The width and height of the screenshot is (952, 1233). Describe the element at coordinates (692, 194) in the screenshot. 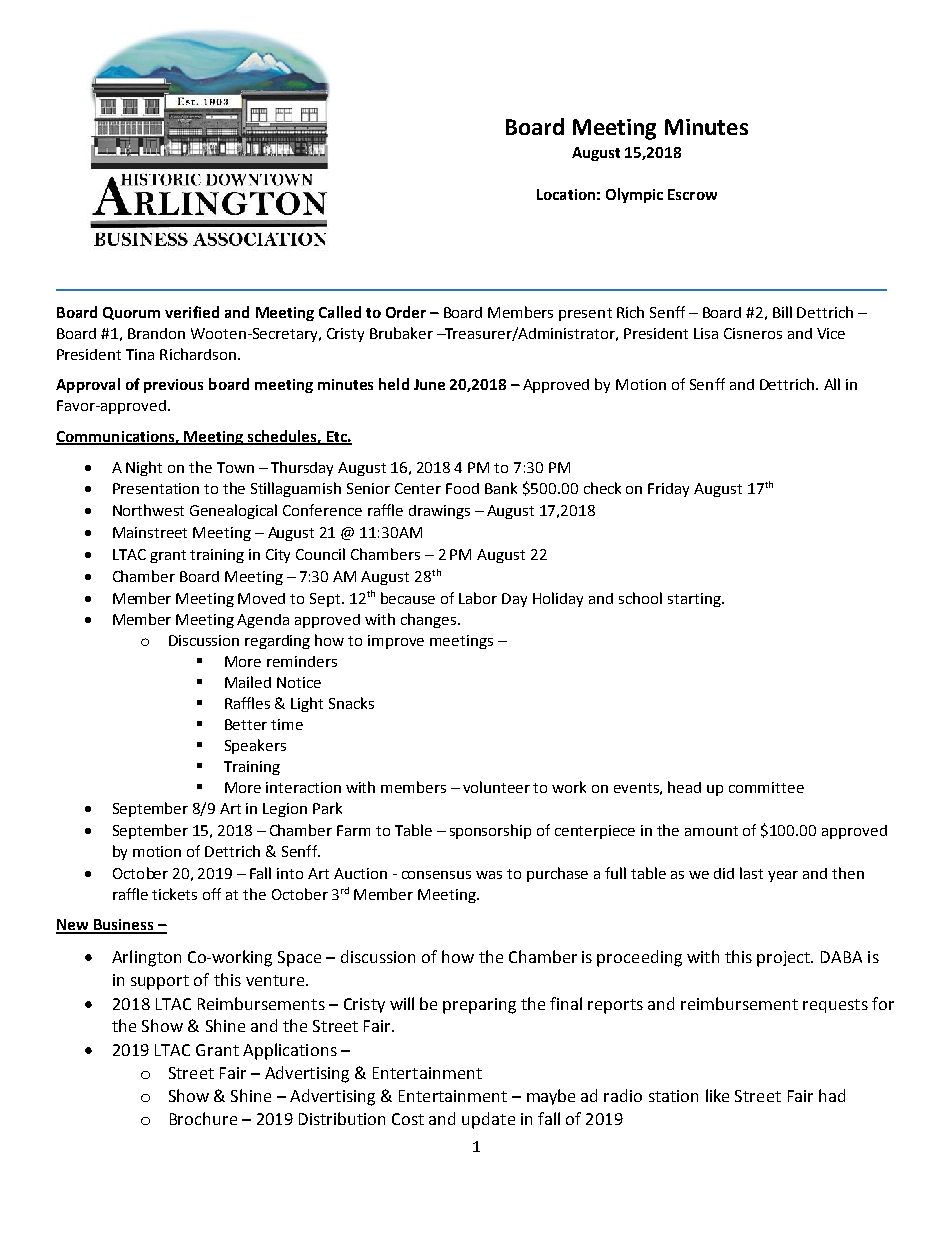

I see `Escrow` at that location.
